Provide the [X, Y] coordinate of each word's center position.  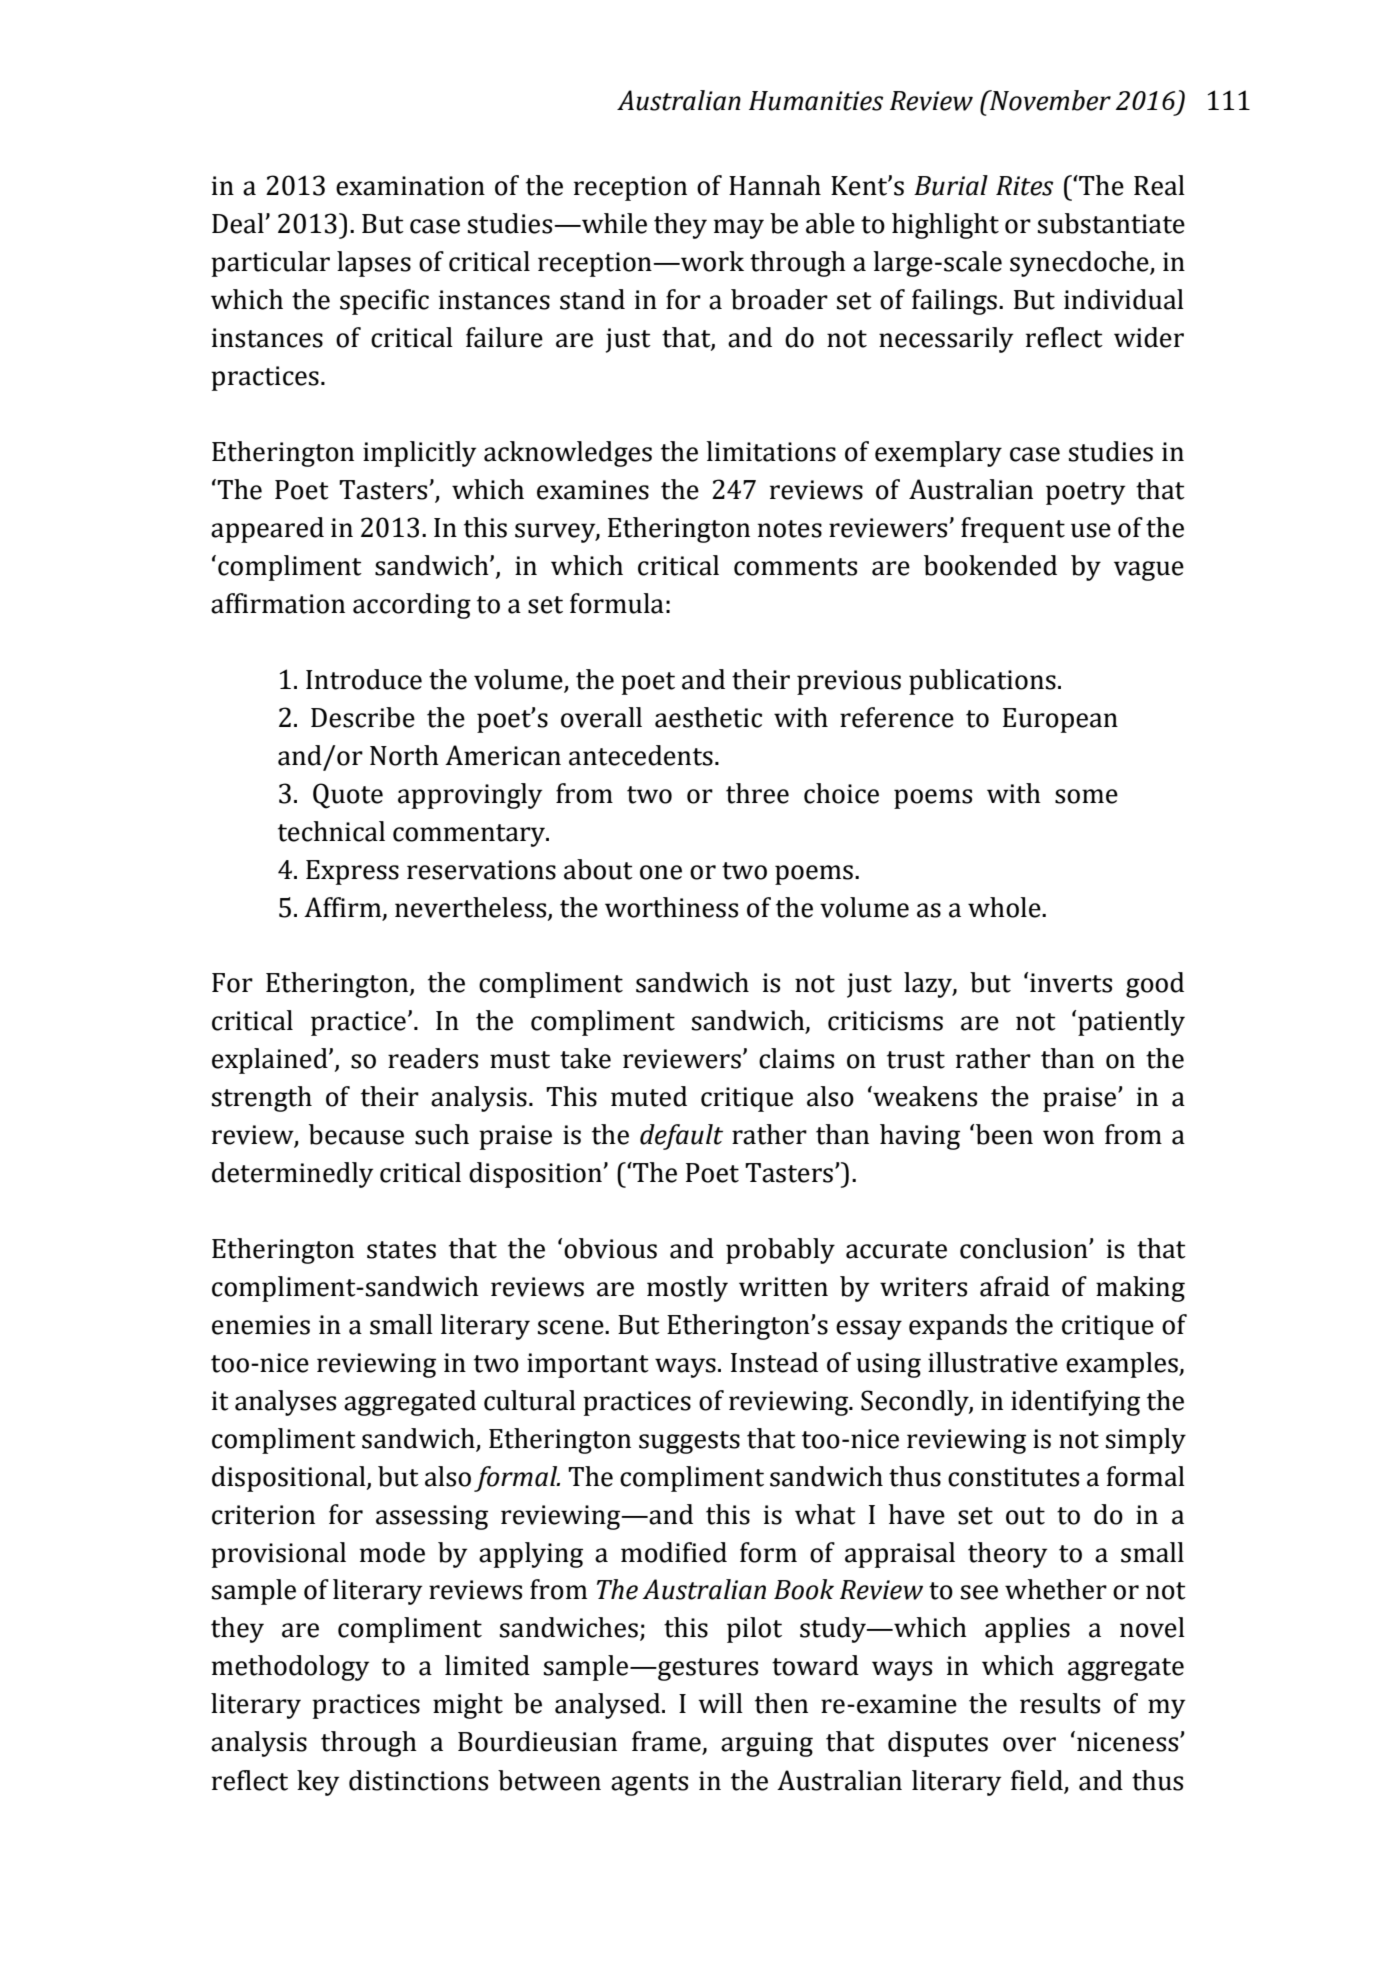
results [1060, 1703]
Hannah [775, 185]
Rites [1024, 186]
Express [352, 872]
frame [667, 1742]
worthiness [671, 907]
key [318, 1783]
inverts [1071, 983]
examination [410, 186]
